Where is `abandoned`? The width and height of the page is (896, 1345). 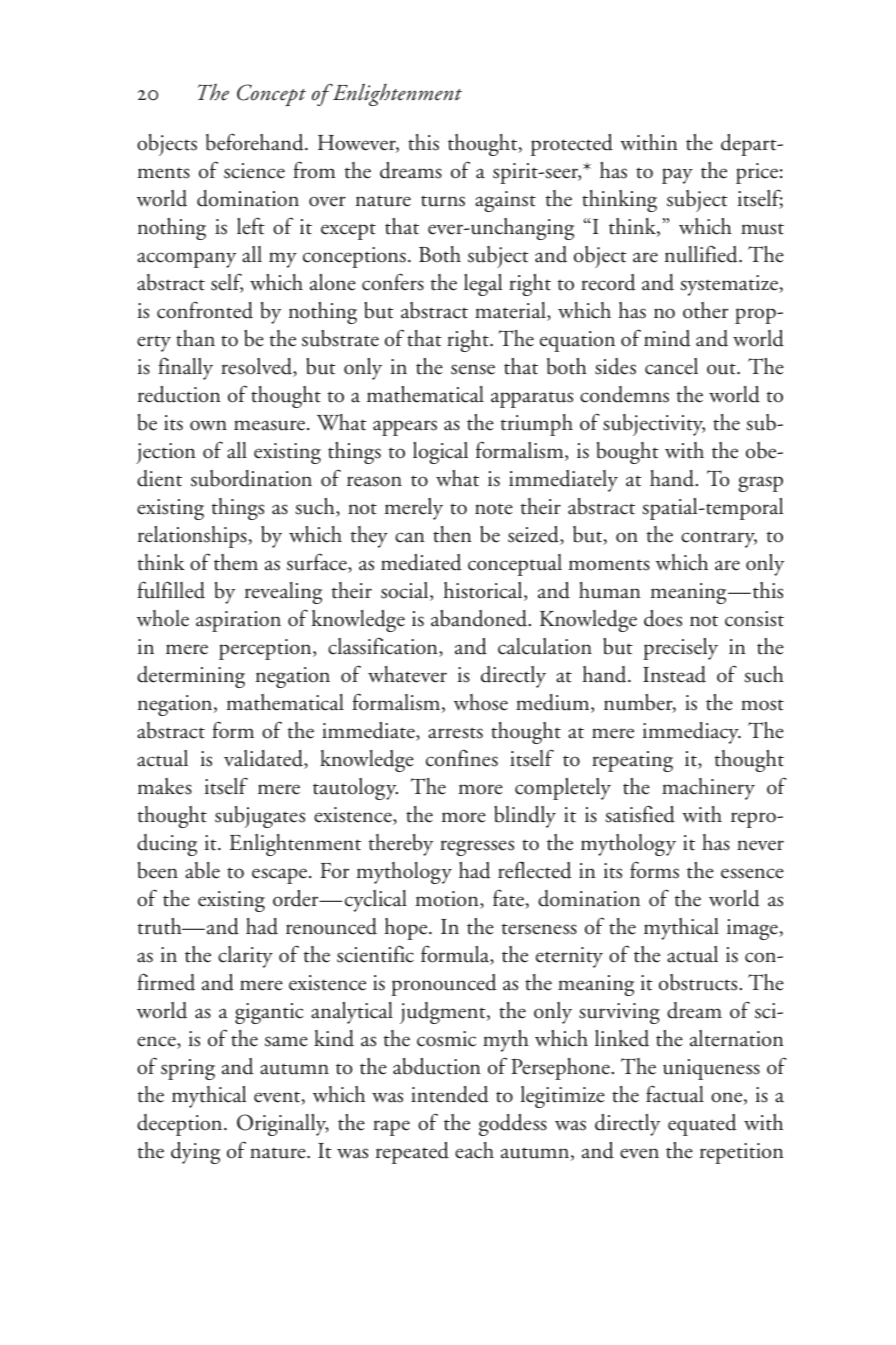 abandoned is located at coordinates (480, 618).
